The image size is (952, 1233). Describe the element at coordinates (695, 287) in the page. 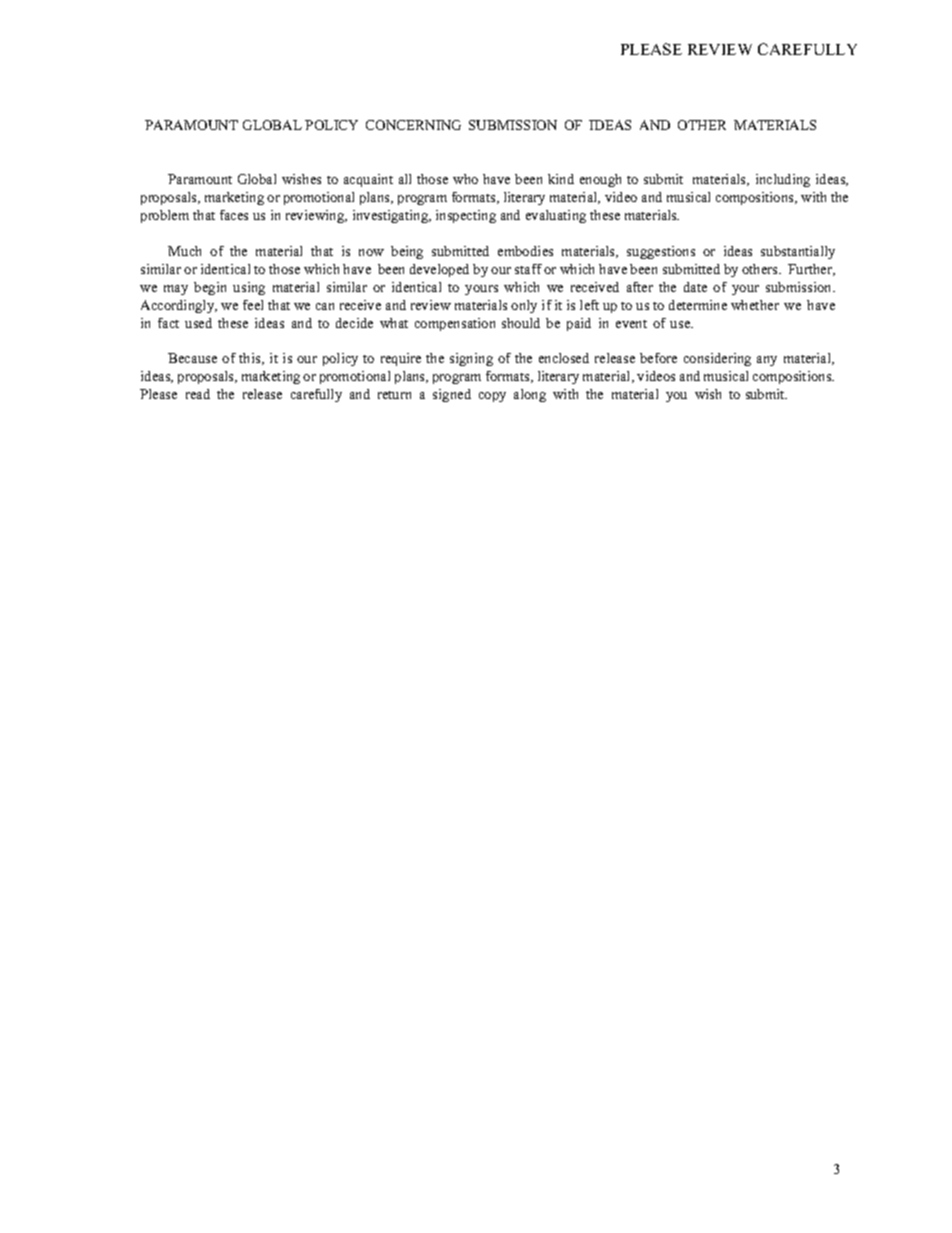

I see `date` at that location.
